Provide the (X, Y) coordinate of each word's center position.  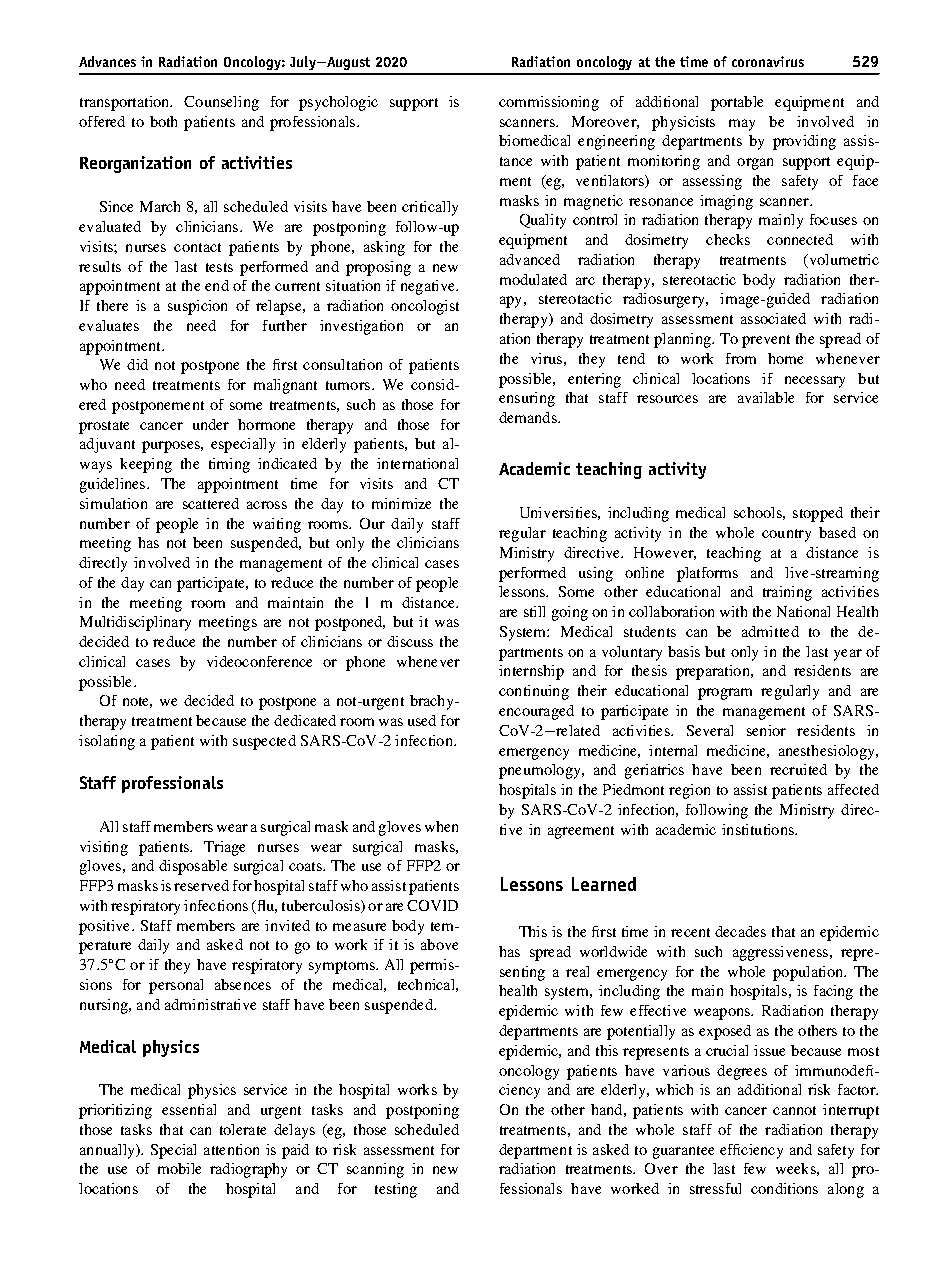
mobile (179, 1168)
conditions (784, 1188)
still (534, 611)
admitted (770, 631)
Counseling (221, 103)
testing (396, 1190)
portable (737, 103)
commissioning (549, 103)
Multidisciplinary (135, 623)
